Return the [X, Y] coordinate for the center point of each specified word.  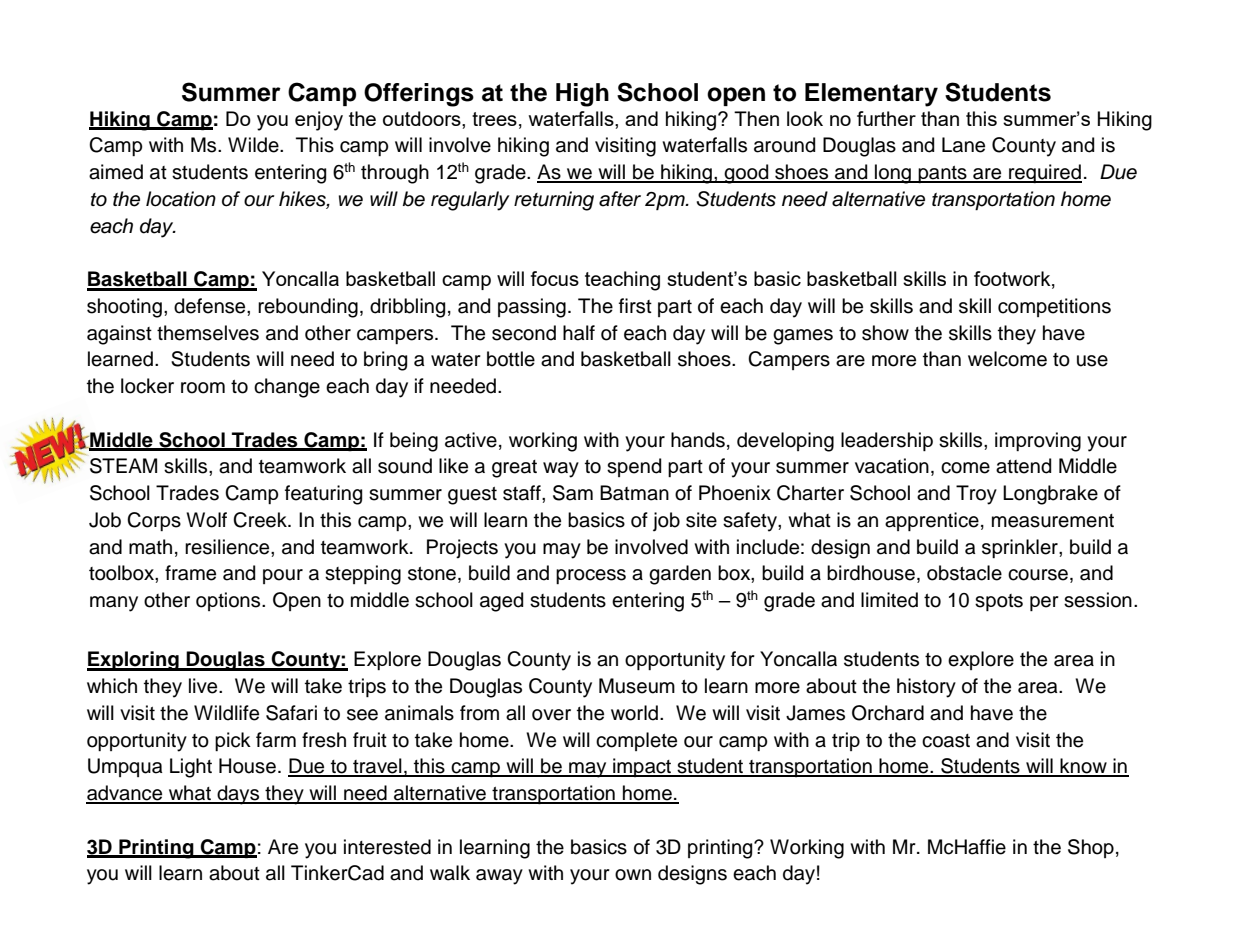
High [582, 95]
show [885, 333]
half [579, 333]
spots [999, 602]
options [229, 601]
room [203, 388]
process [591, 576]
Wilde [254, 145]
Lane [963, 145]
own [633, 875]
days [238, 795]
